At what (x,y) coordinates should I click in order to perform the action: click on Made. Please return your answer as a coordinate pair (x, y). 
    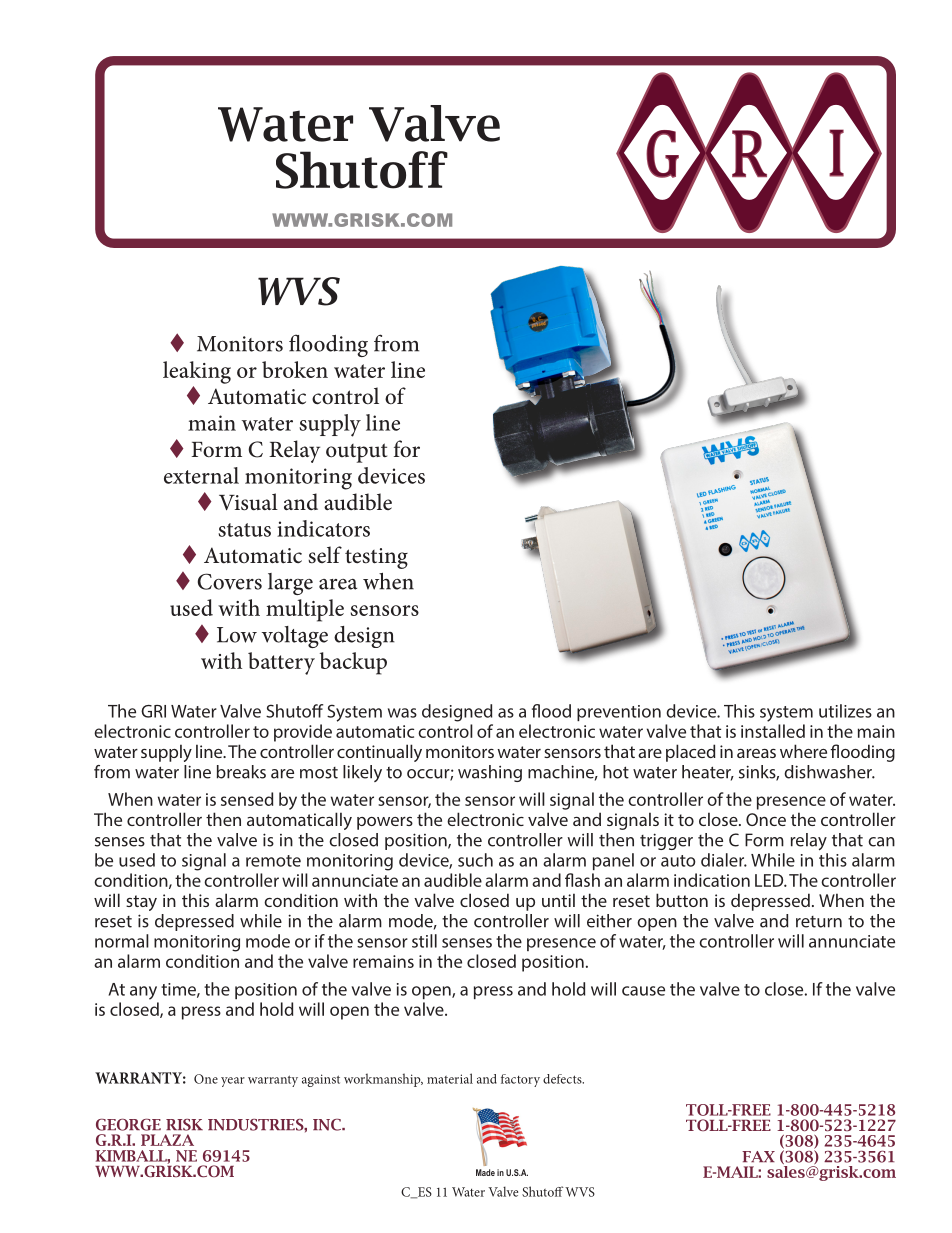
    Looking at the image, I should click on (485, 1172).
